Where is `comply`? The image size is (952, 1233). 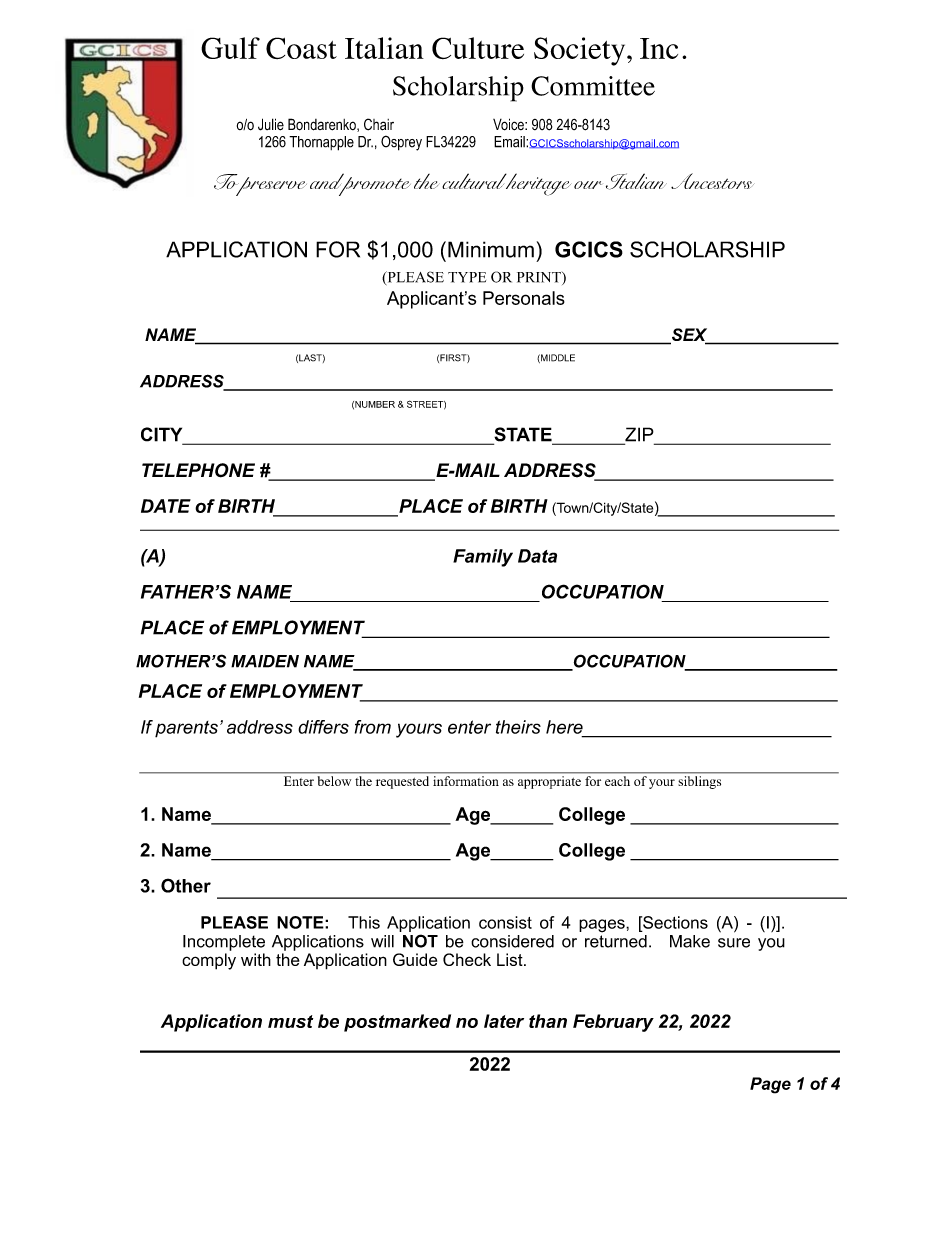
comply is located at coordinates (209, 961).
